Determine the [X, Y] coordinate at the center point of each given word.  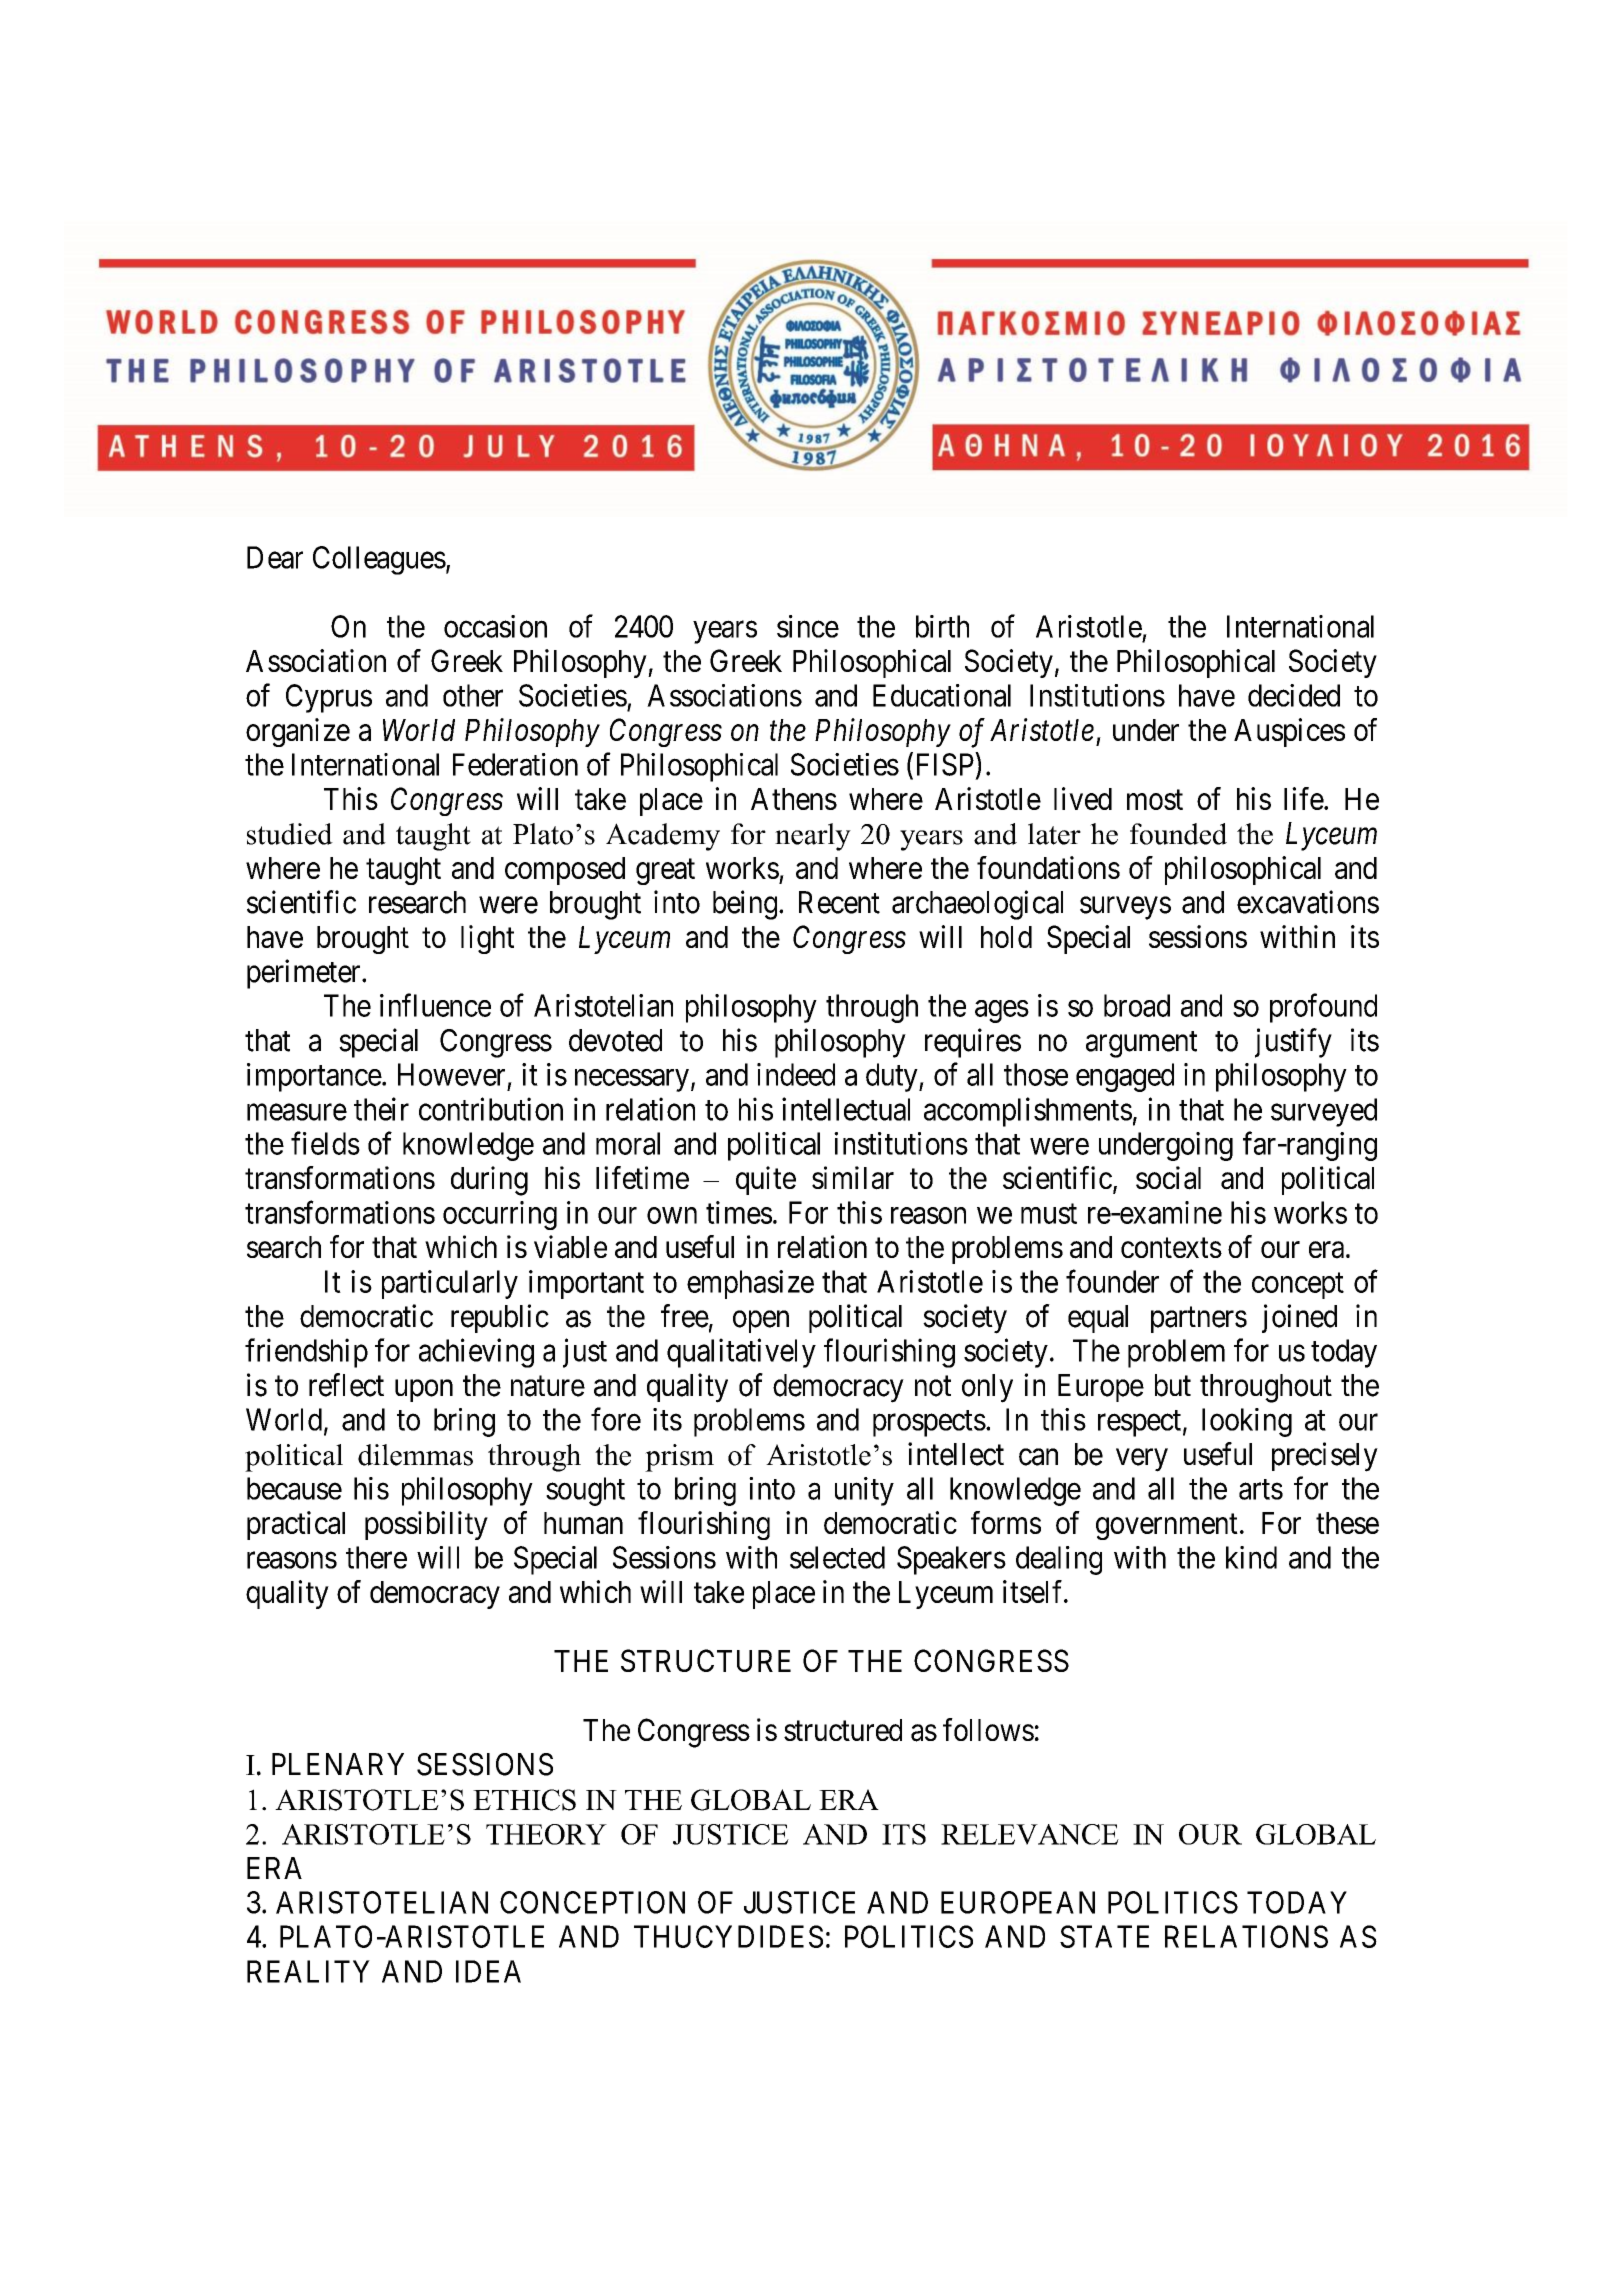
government [1167, 1527]
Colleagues [379, 560]
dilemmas [415, 1455]
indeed [796, 1074]
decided [1294, 695]
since [808, 626]
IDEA [488, 1971]
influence [435, 1005]
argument [1141, 1044]
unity [864, 1491]
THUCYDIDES [728, 1936]
